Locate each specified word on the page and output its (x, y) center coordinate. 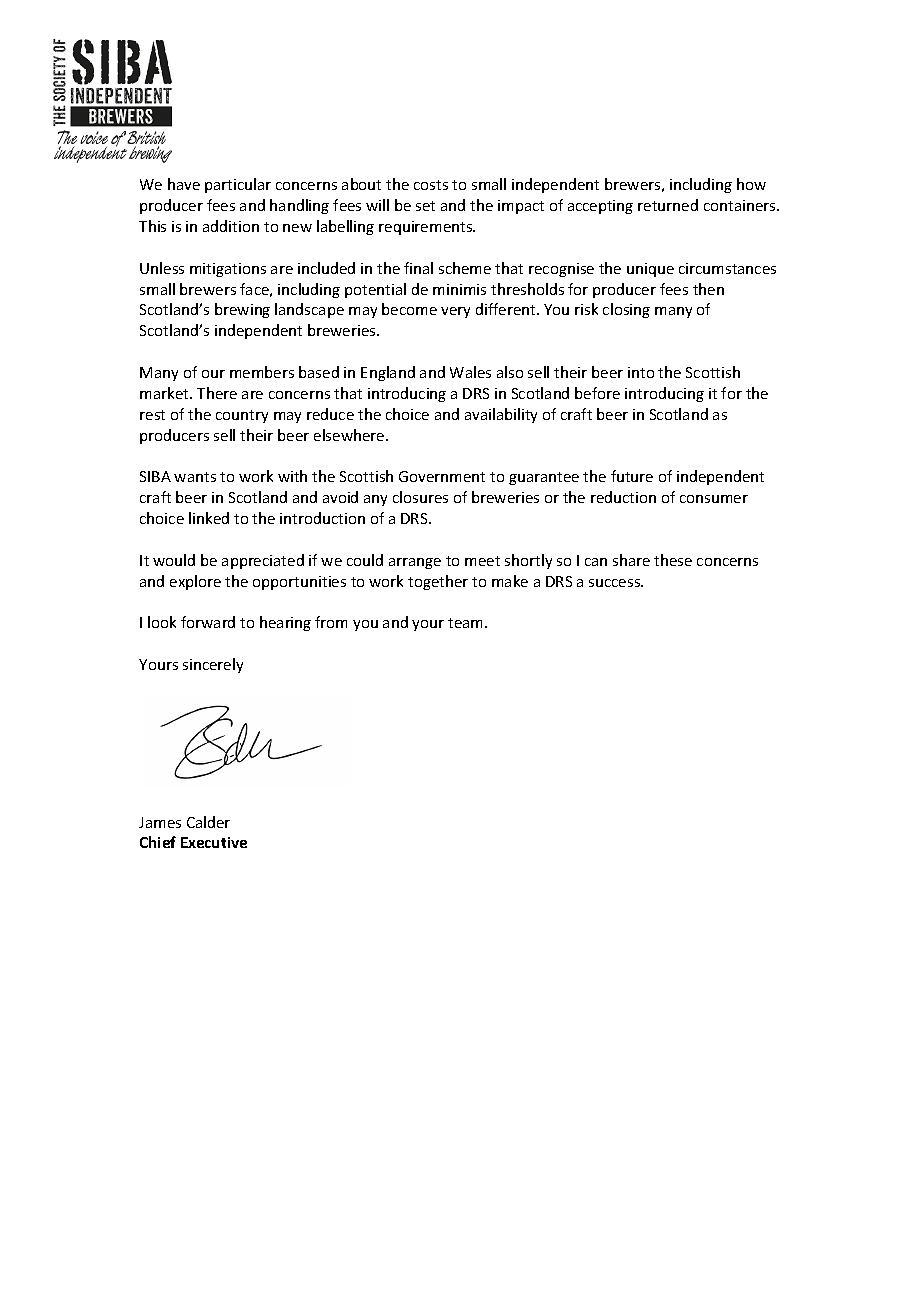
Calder (208, 822)
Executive (214, 842)
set (425, 206)
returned (668, 205)
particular (238, 185)
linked (209, 518)
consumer (714, 499)
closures (420, 497)
